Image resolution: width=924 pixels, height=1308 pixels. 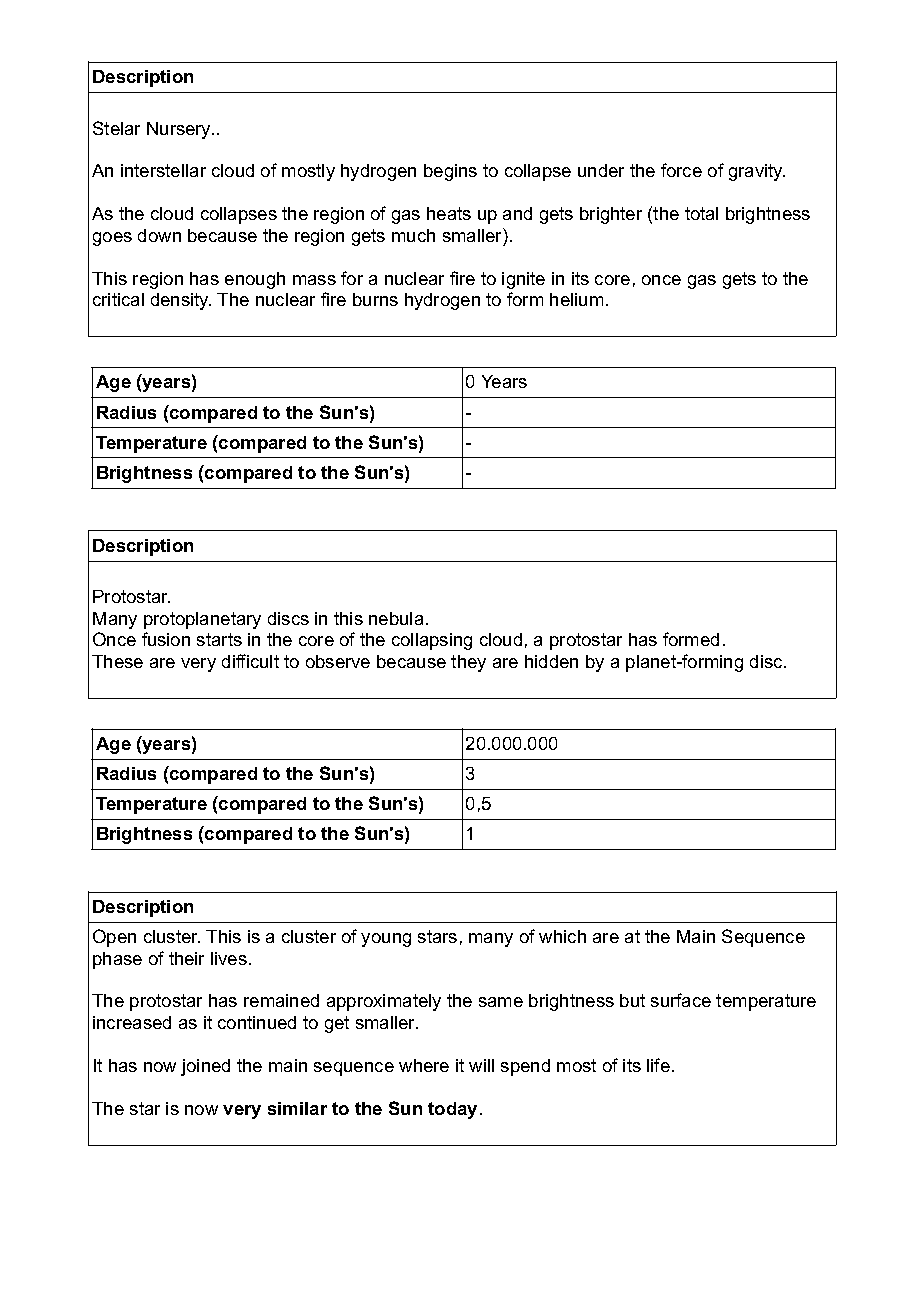 I want to click on life, so click(x=658, y=1065).
